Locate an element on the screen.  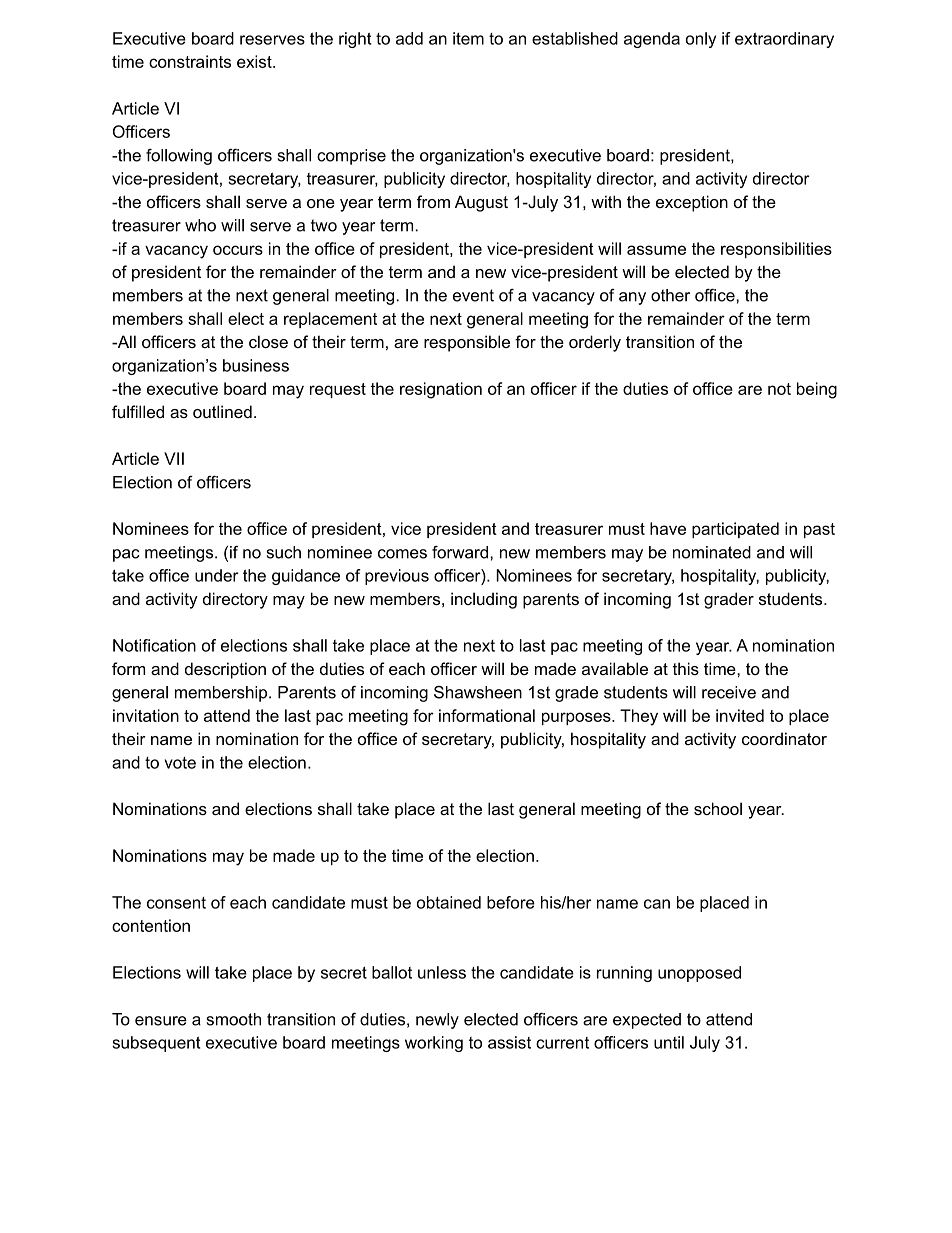
smooth is located at coordinates (234, 1019).
